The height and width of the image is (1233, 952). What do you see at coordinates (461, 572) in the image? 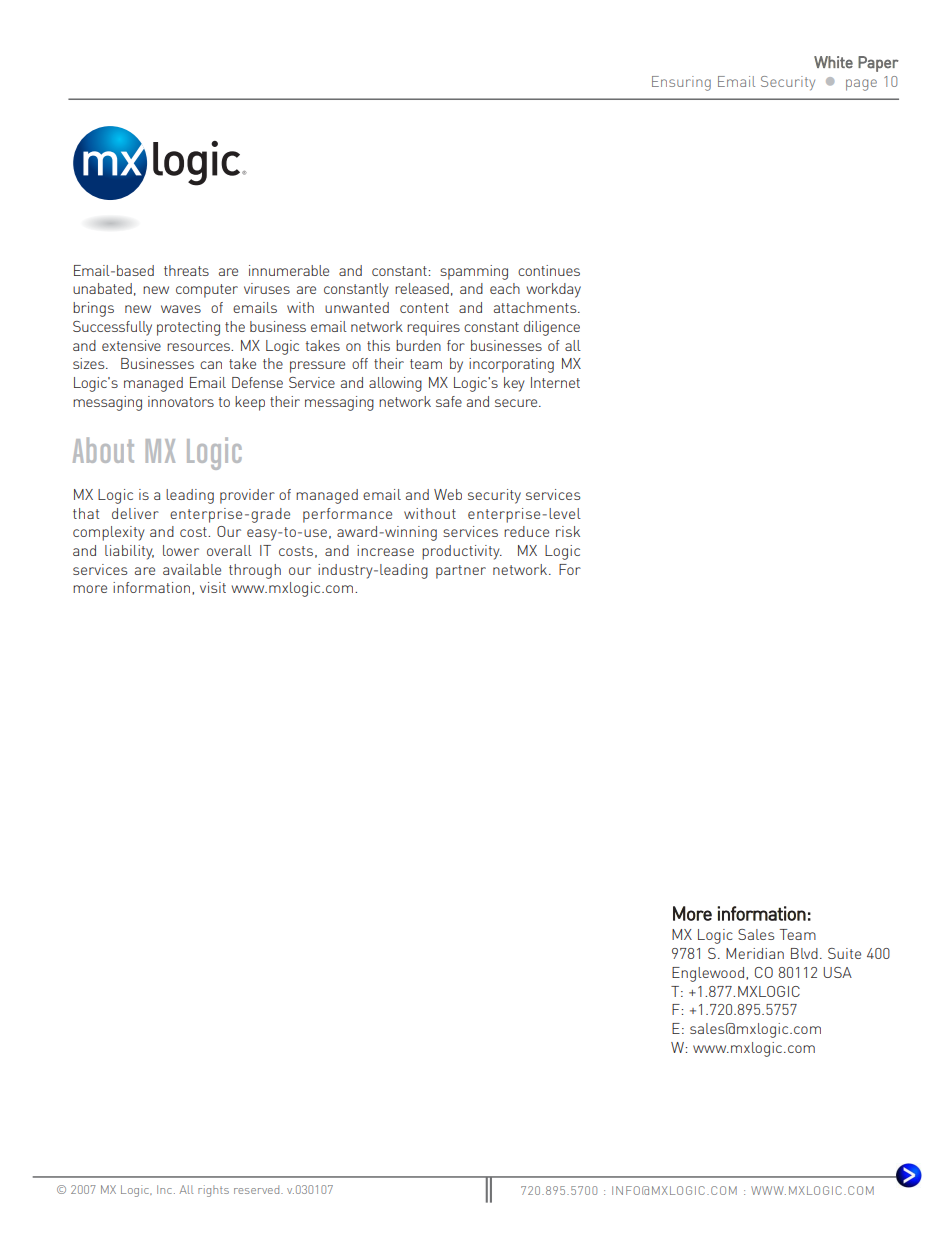
I see `partner` at bounding box center [461, 572].
